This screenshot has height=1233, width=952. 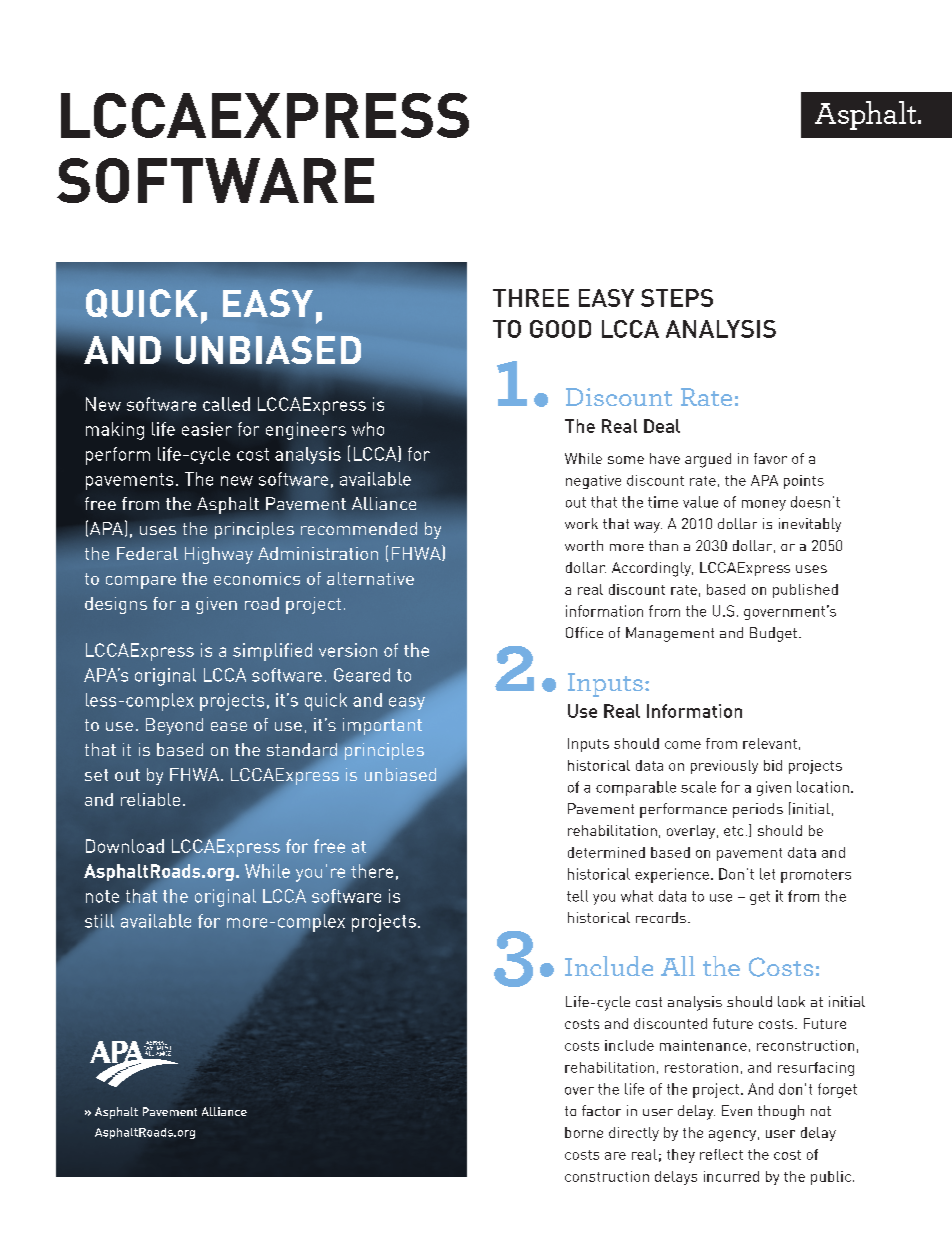 I want to click on let, so click(x=767, y=874).
